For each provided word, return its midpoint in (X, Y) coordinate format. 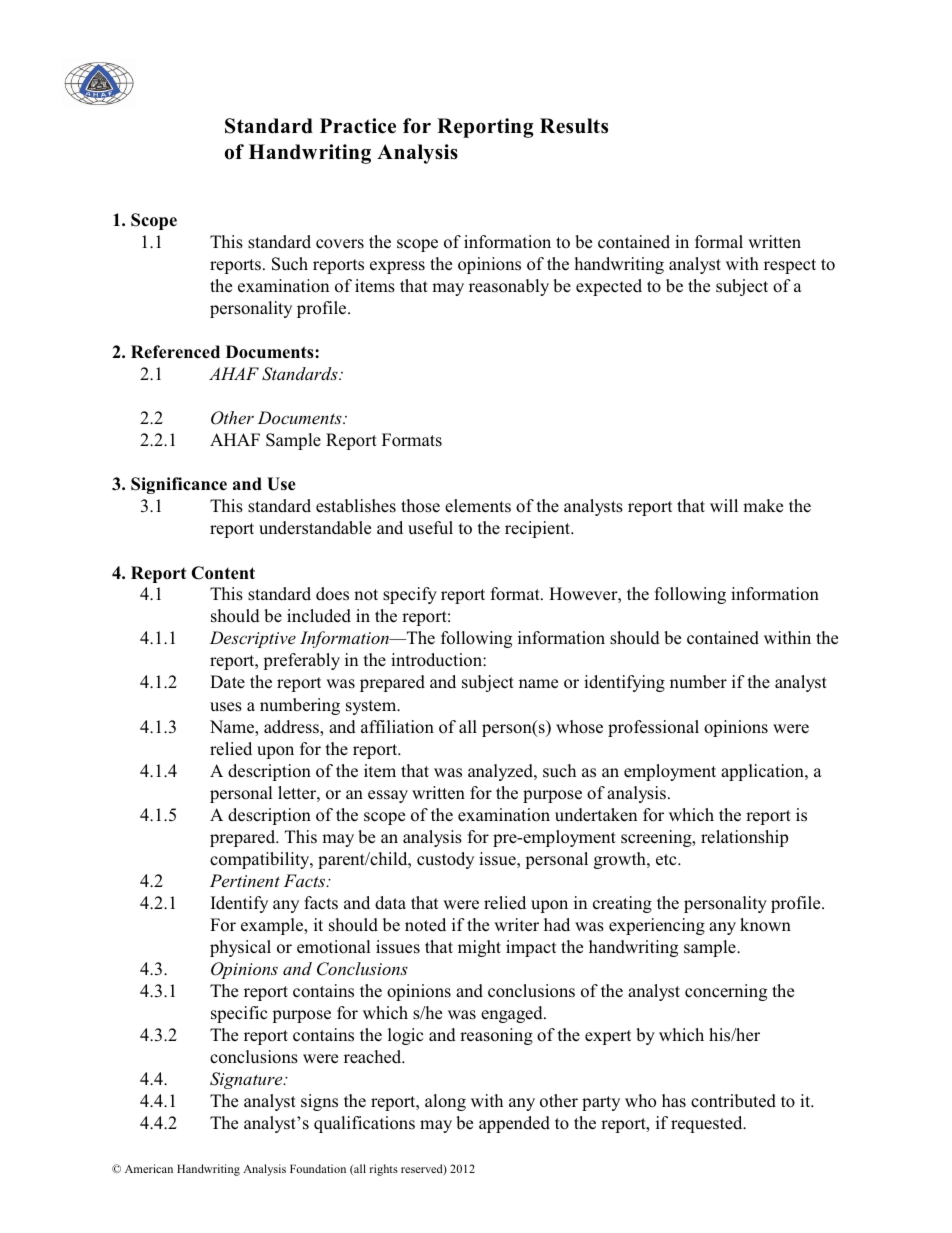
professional (653, 728)
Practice (358, 126)
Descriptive (253, 639)
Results (574, 126)
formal (719, 242)
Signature (247, 1080)
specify (410, 595)
